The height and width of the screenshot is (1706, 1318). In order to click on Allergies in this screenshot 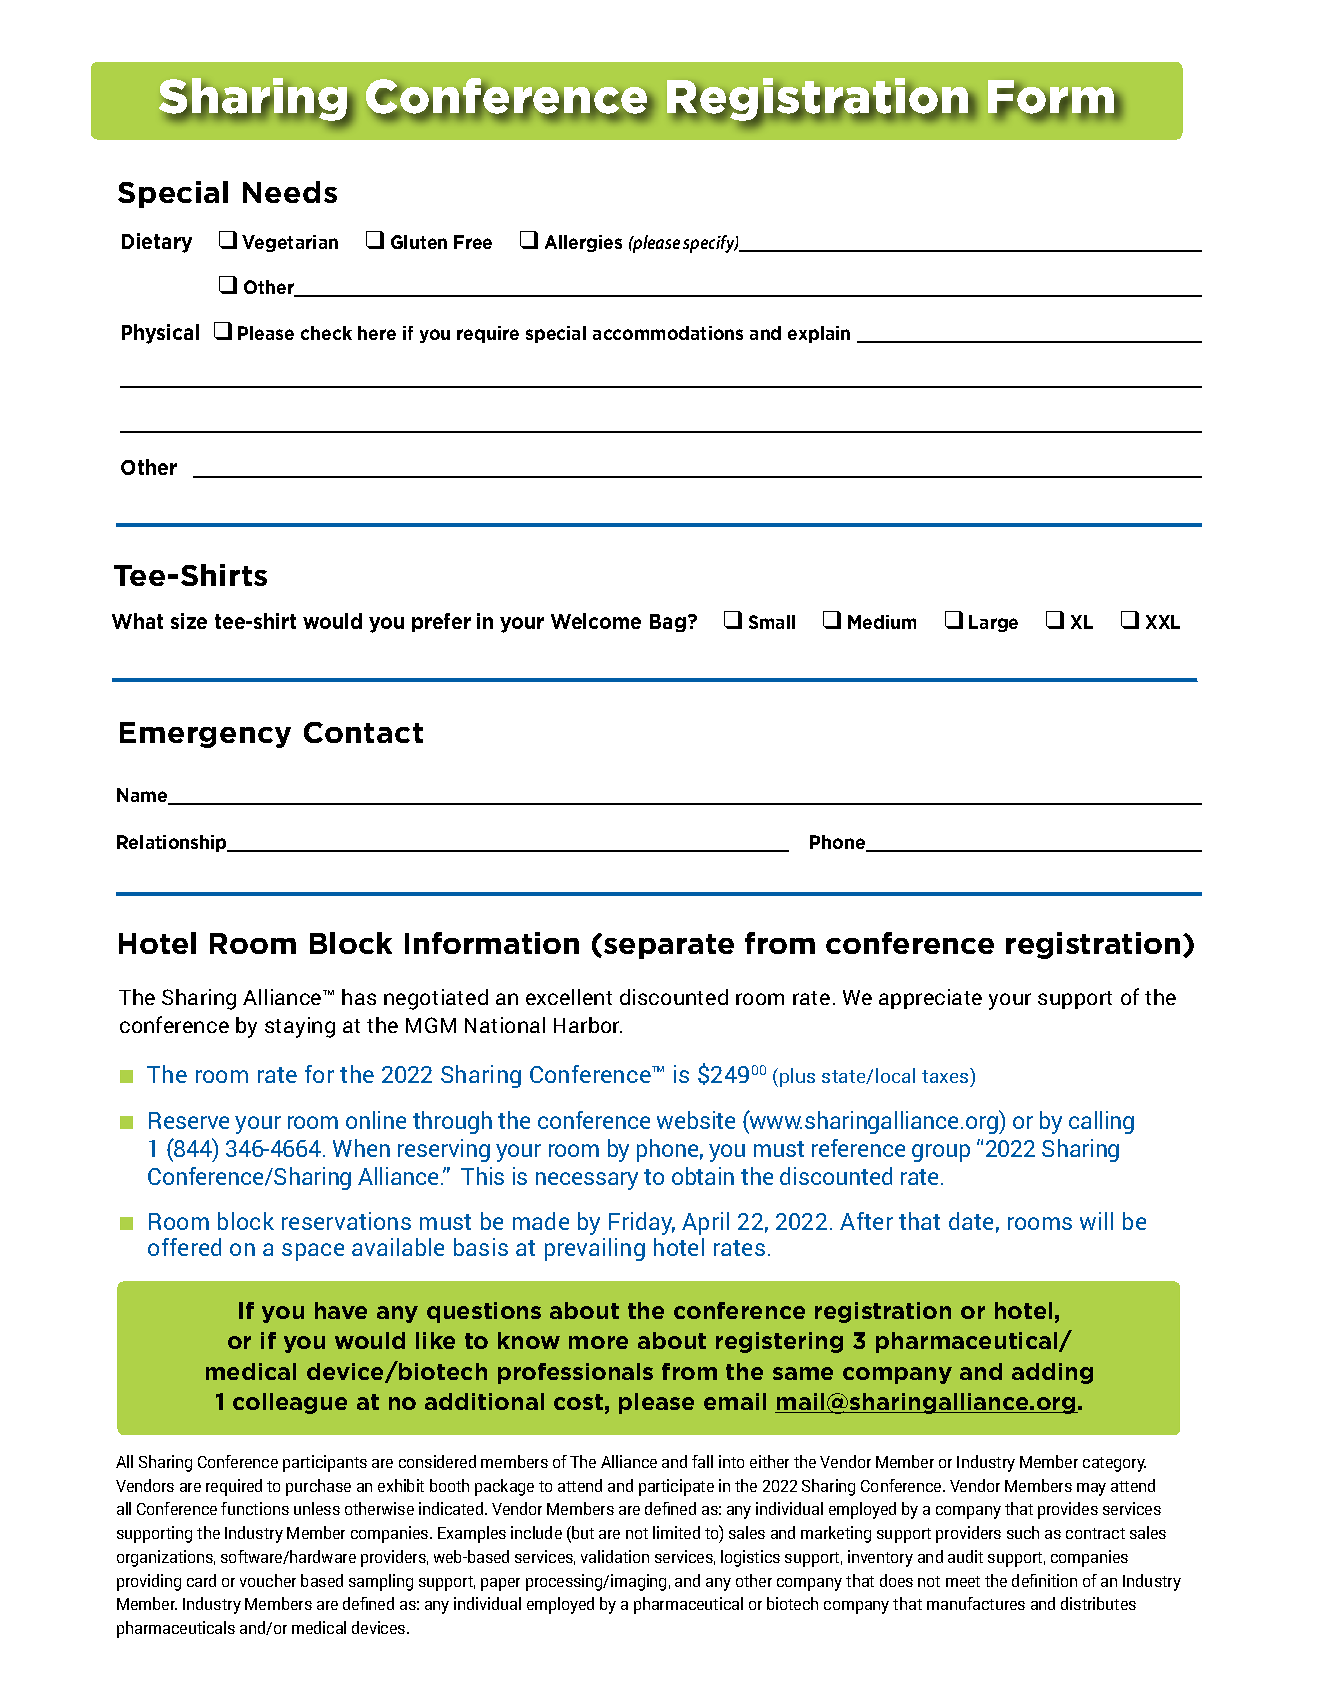, I will do `click(583, 243)`.
